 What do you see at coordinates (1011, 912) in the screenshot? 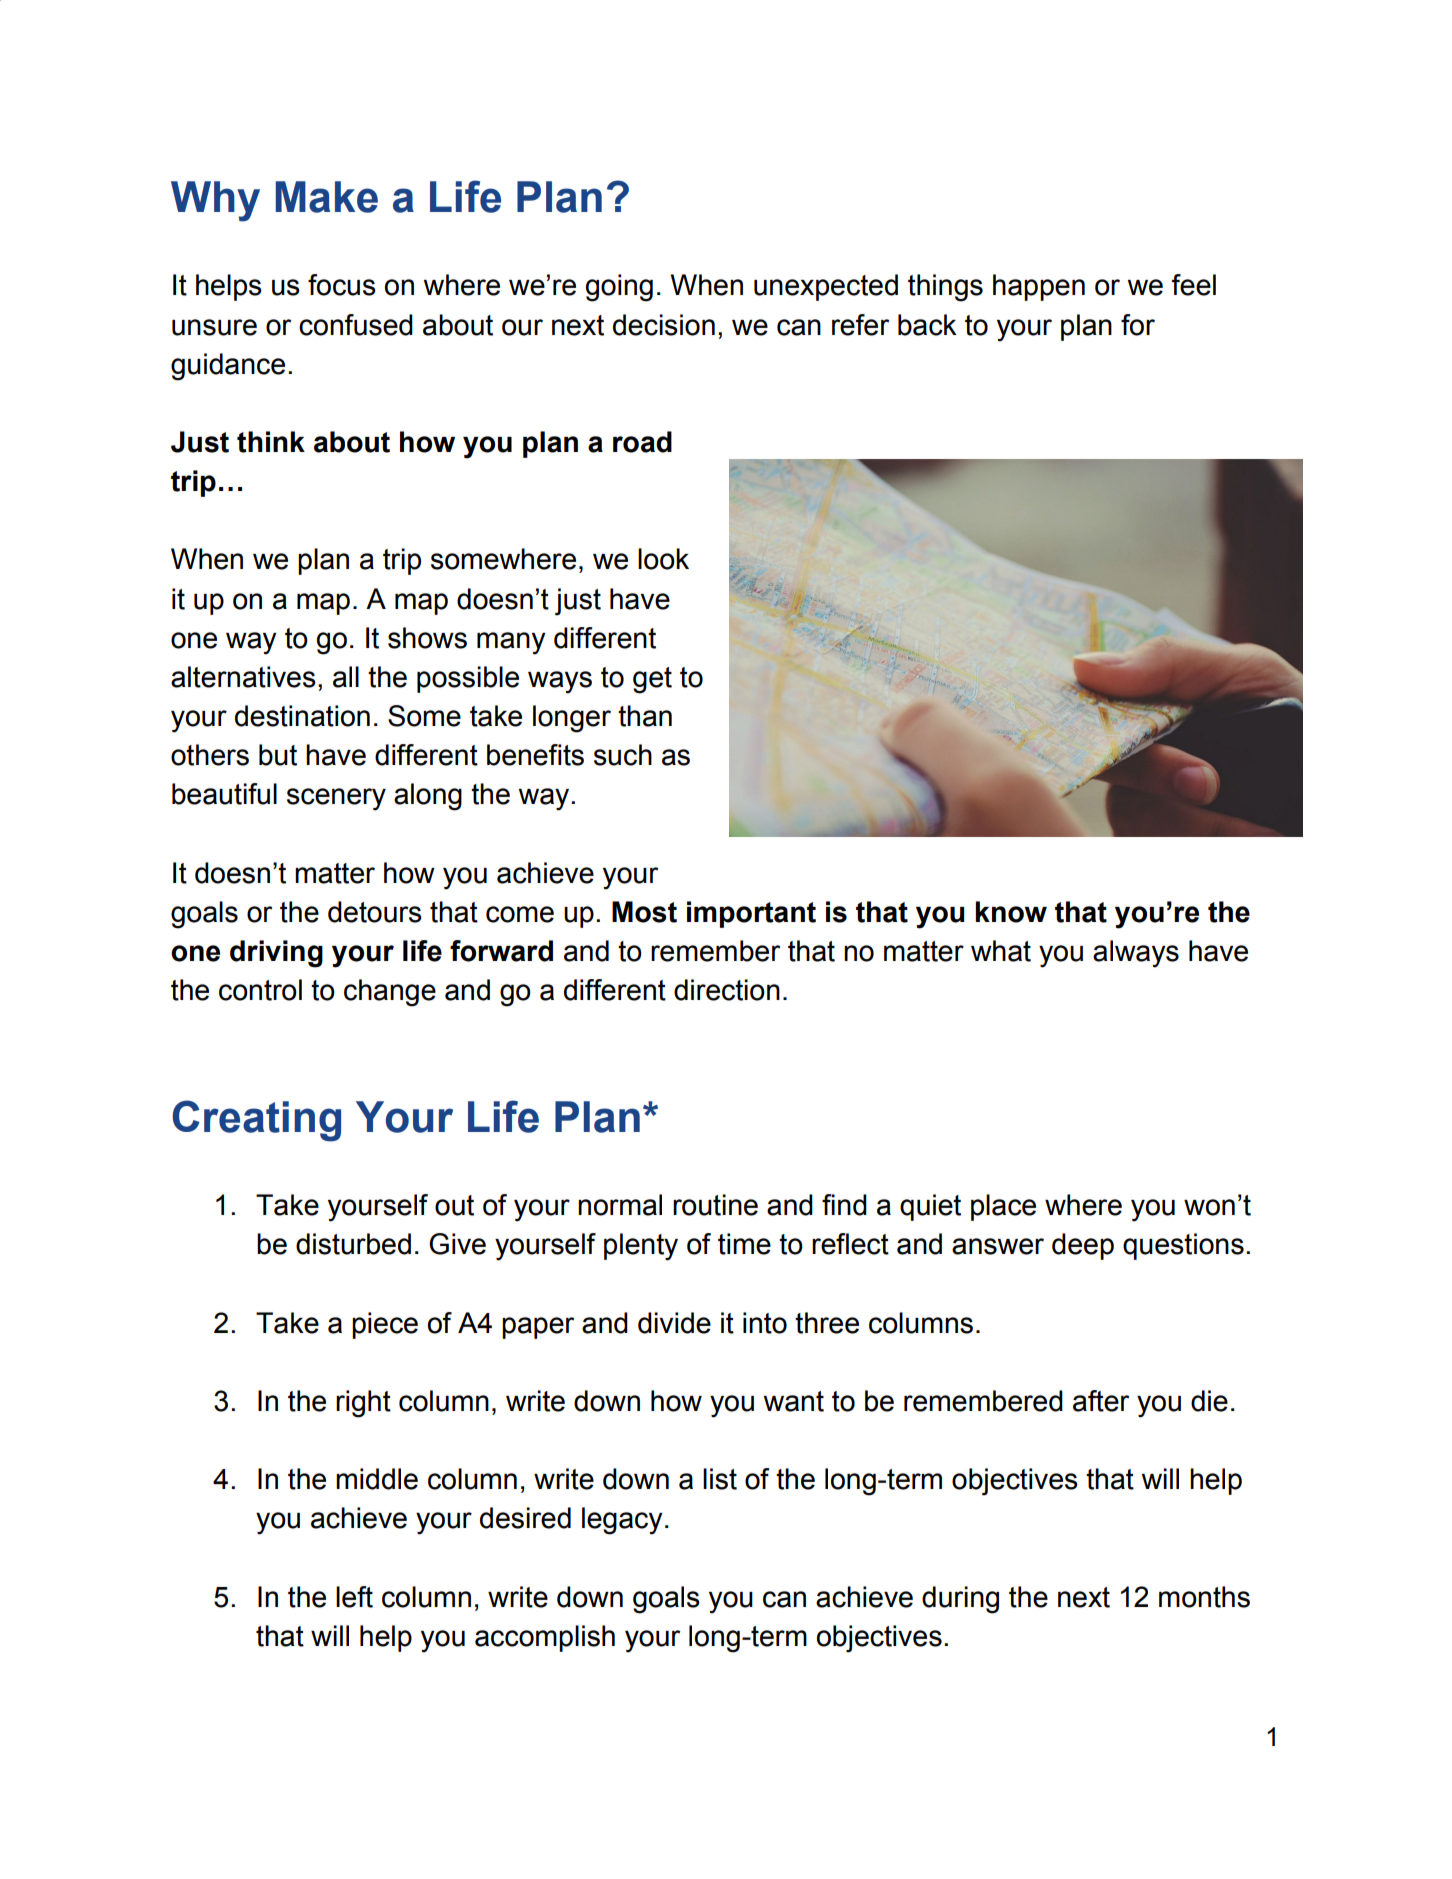
I see `know` at bounding box center [1011, 912].
